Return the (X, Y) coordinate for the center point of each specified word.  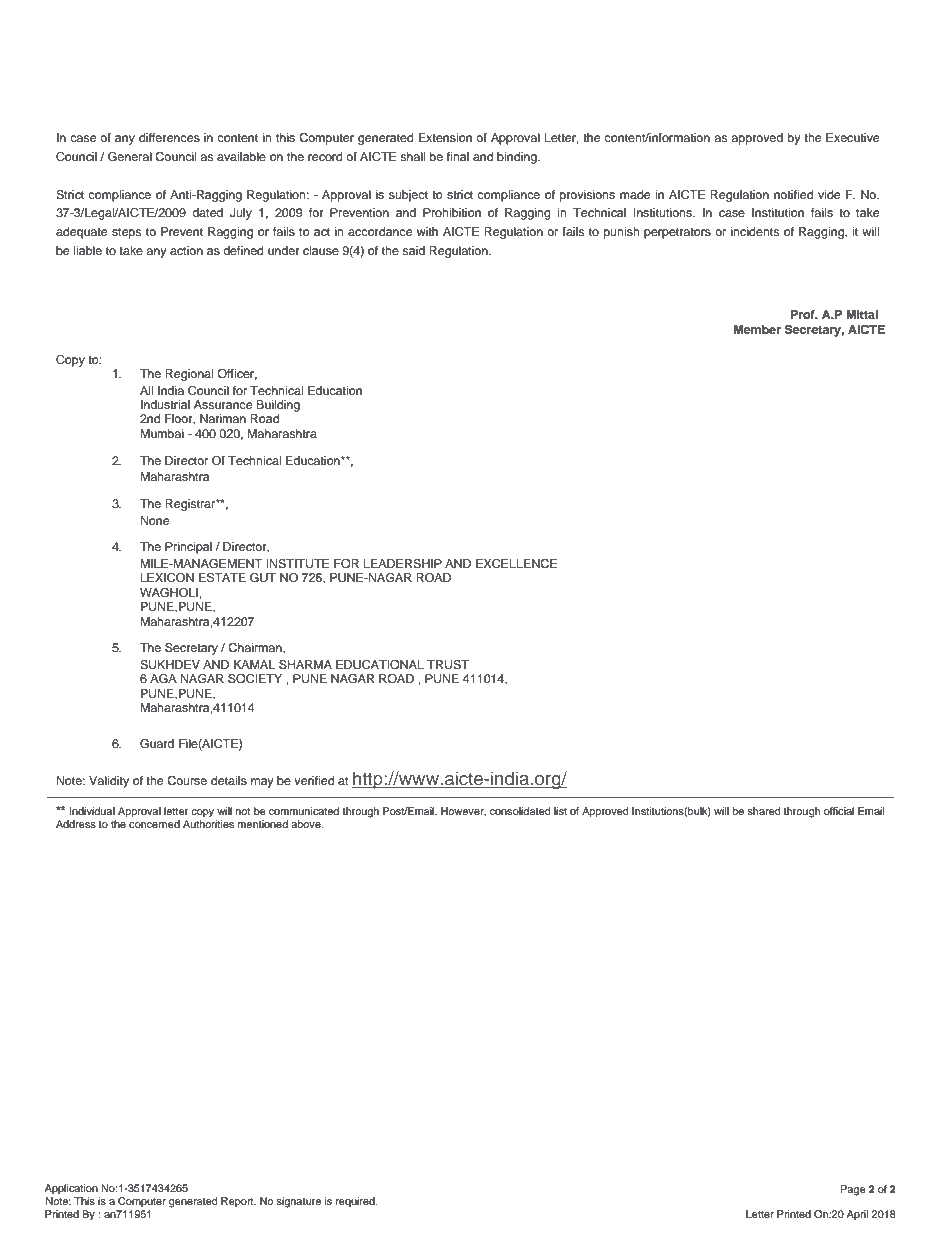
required (356, 1202)
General (130, 157)
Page (853, 1190)
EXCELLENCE (516, 564)
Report (238, 1202)
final (458, 156)
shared (764, 811)
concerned (154, 824)
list (560, 811)
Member (757, 329)
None (155, 520)
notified (793, 194)
